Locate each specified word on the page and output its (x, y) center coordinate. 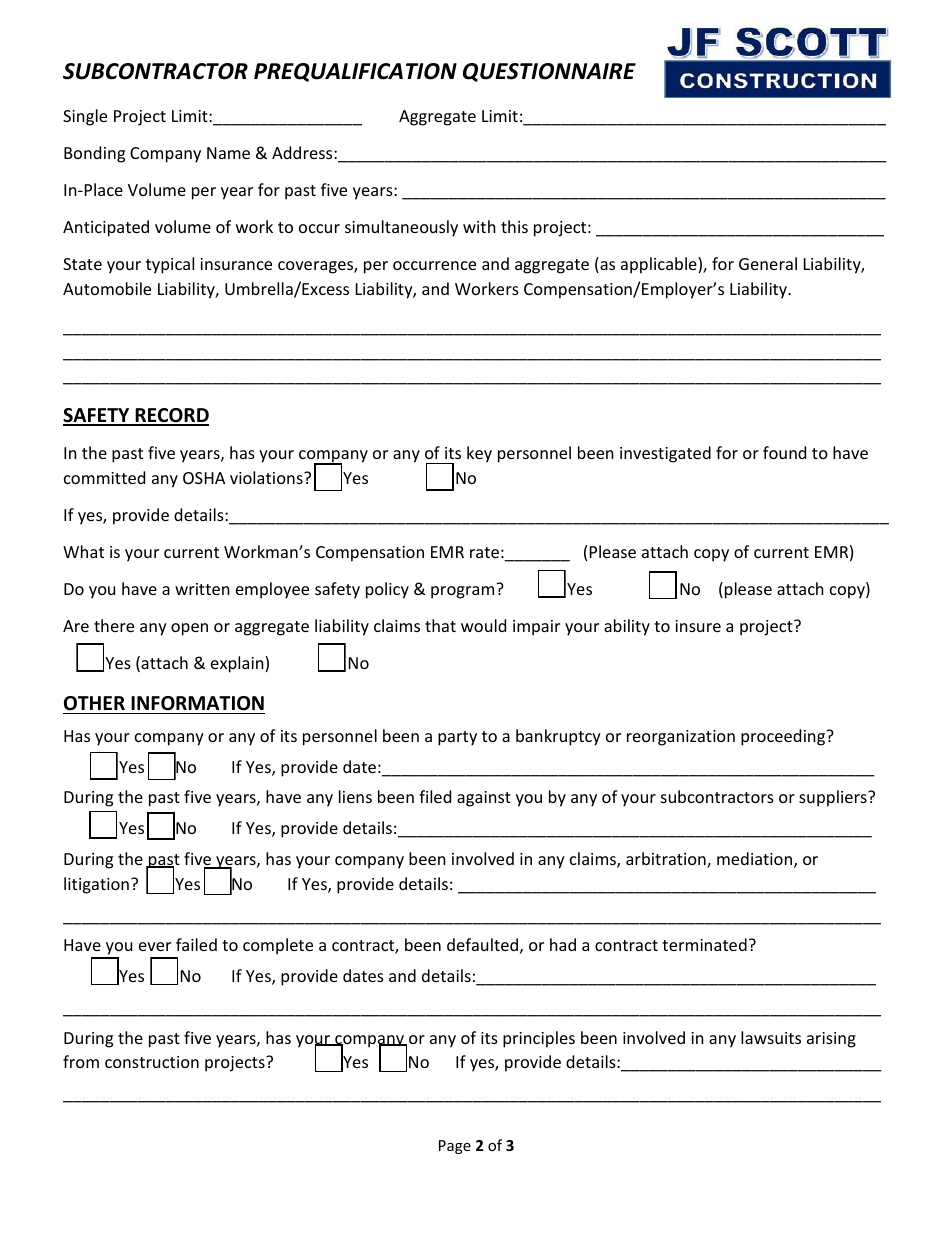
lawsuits (771, 1037)
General (768, 263)
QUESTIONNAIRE (549, 72)
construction (152, 1062)
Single (85, 117)
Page (455, 1147)
